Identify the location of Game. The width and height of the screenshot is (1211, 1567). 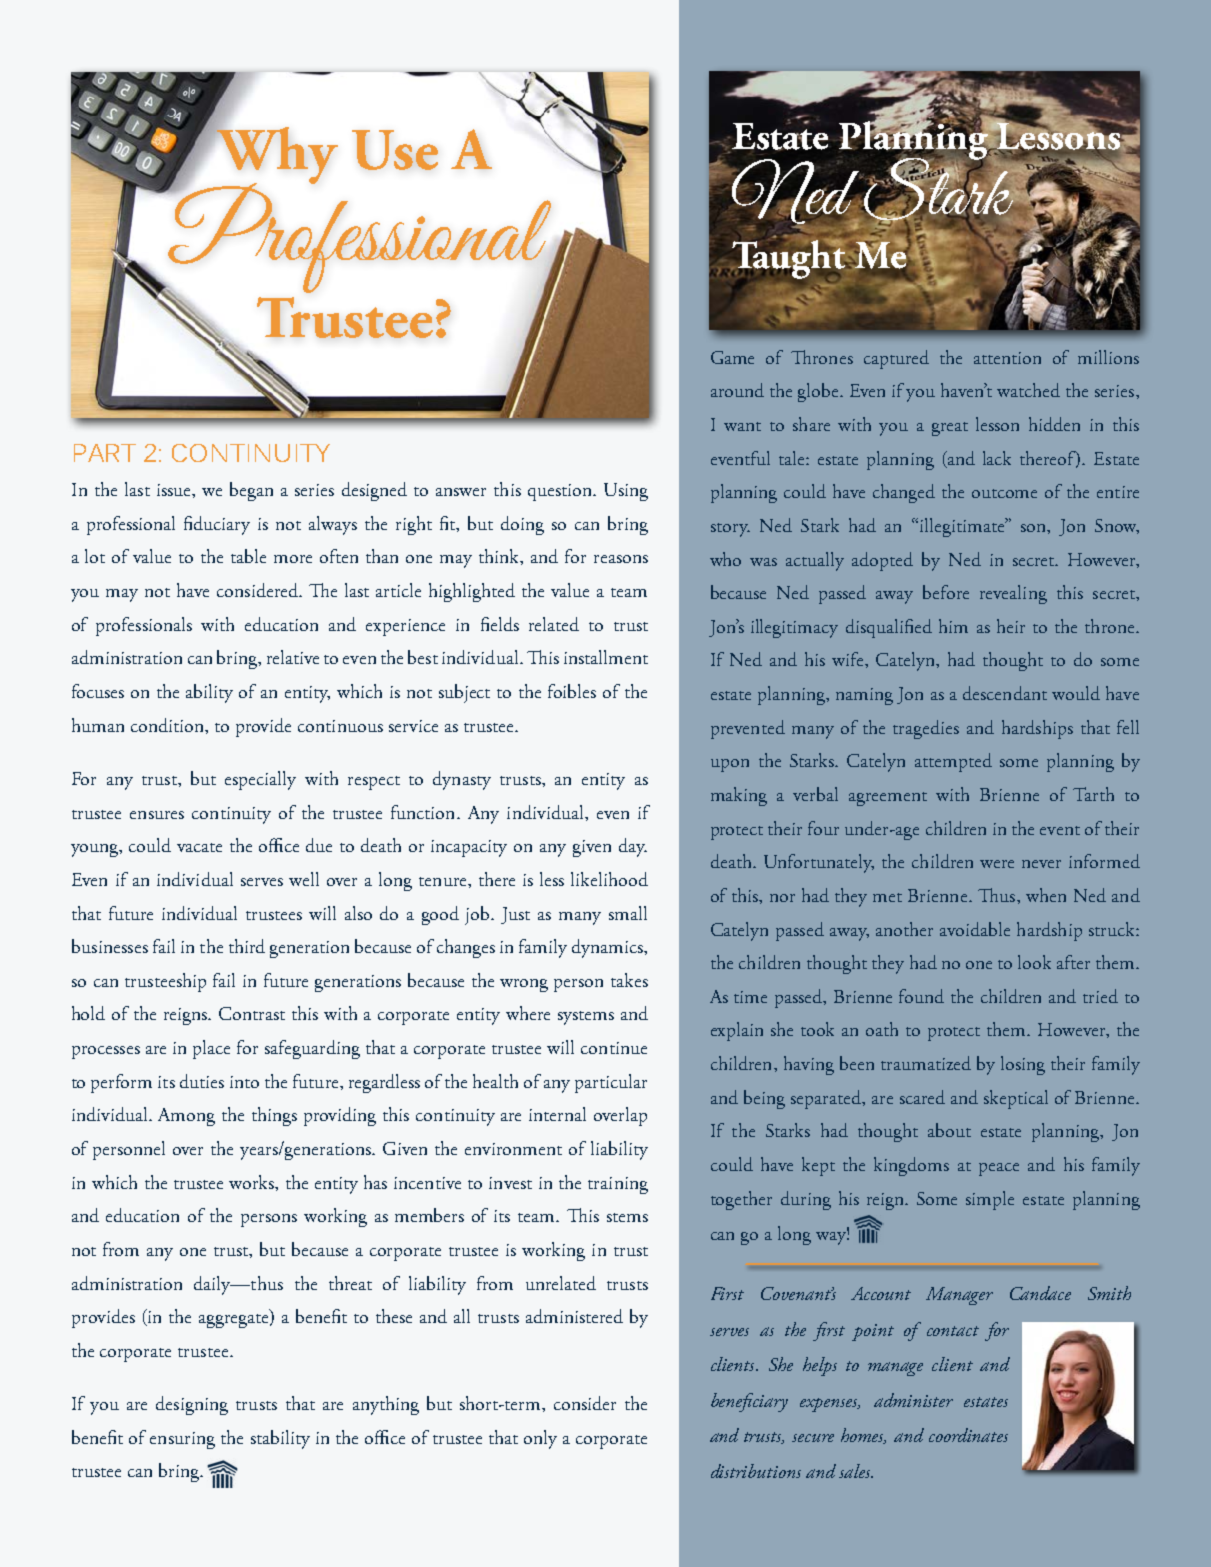
(732, 357).
